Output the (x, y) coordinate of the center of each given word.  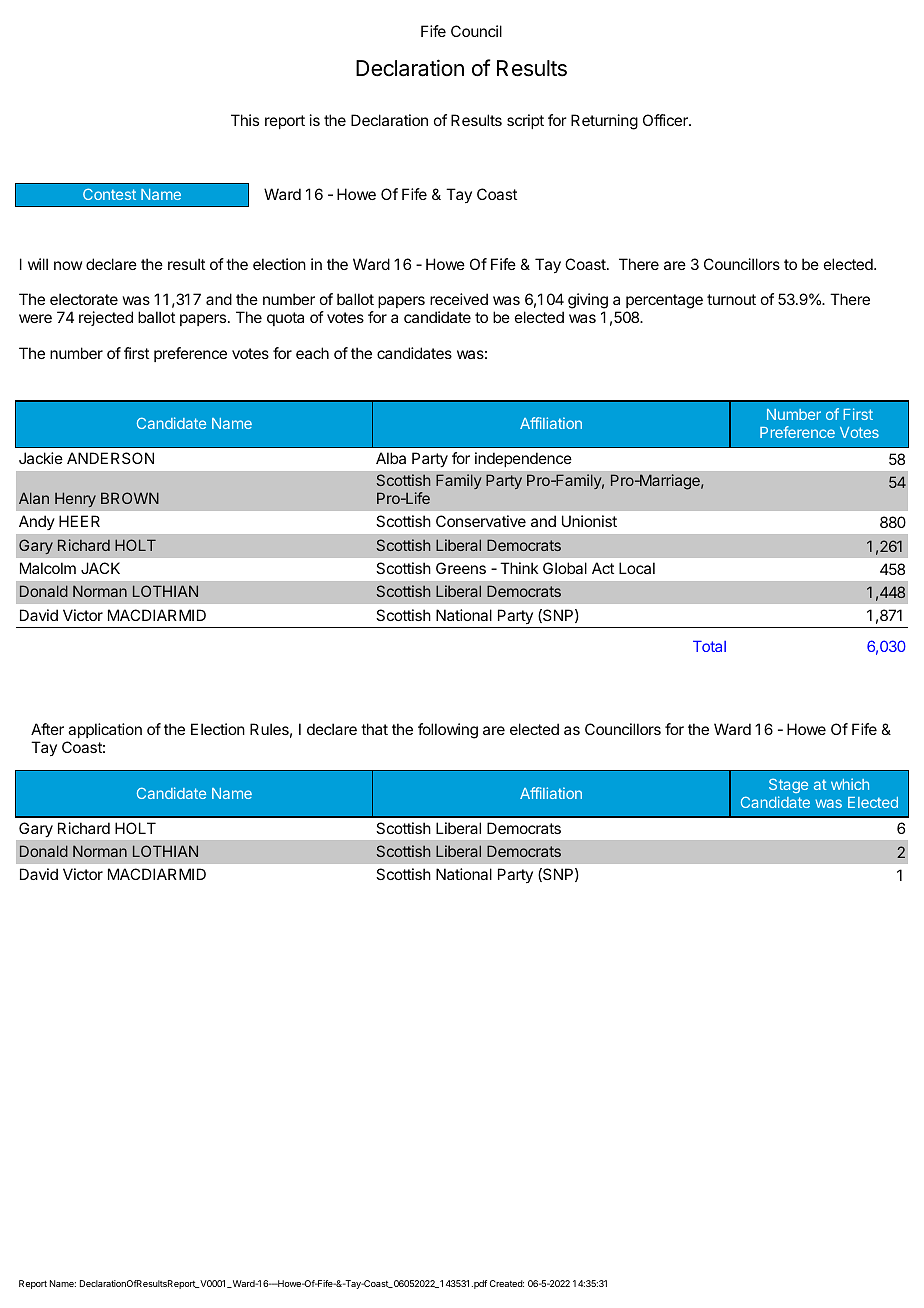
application (105, 730)
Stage (788, 785)
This (245, 120)
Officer (666, 120)
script (525, 121)
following (448, 731)
